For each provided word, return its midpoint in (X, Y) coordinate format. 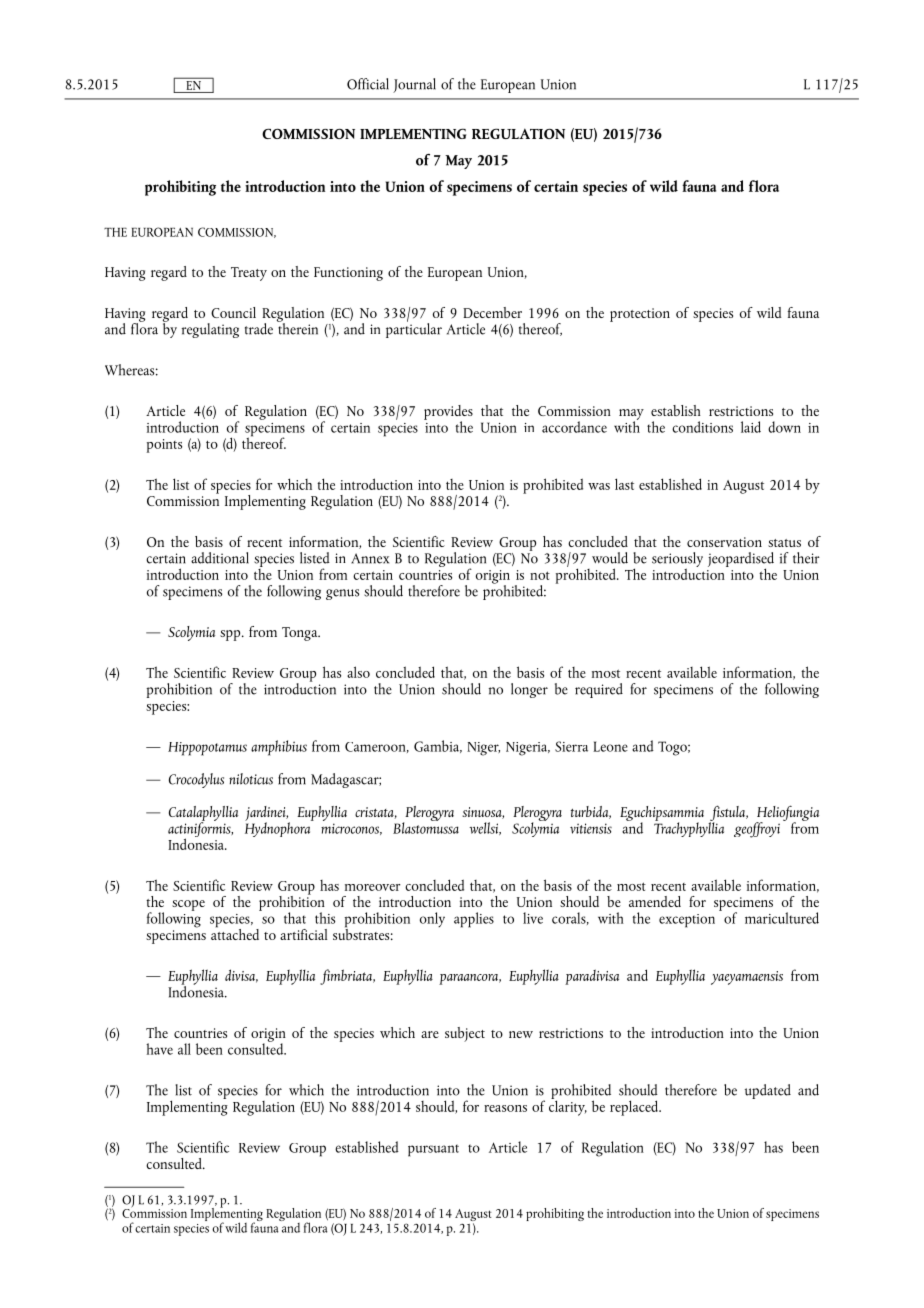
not (540, 575)
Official (368, 84)
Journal (414, 85)
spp (231, 635)
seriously (677, 561)
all (184, 1049)
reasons (505, 1108)
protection (640, 315)
